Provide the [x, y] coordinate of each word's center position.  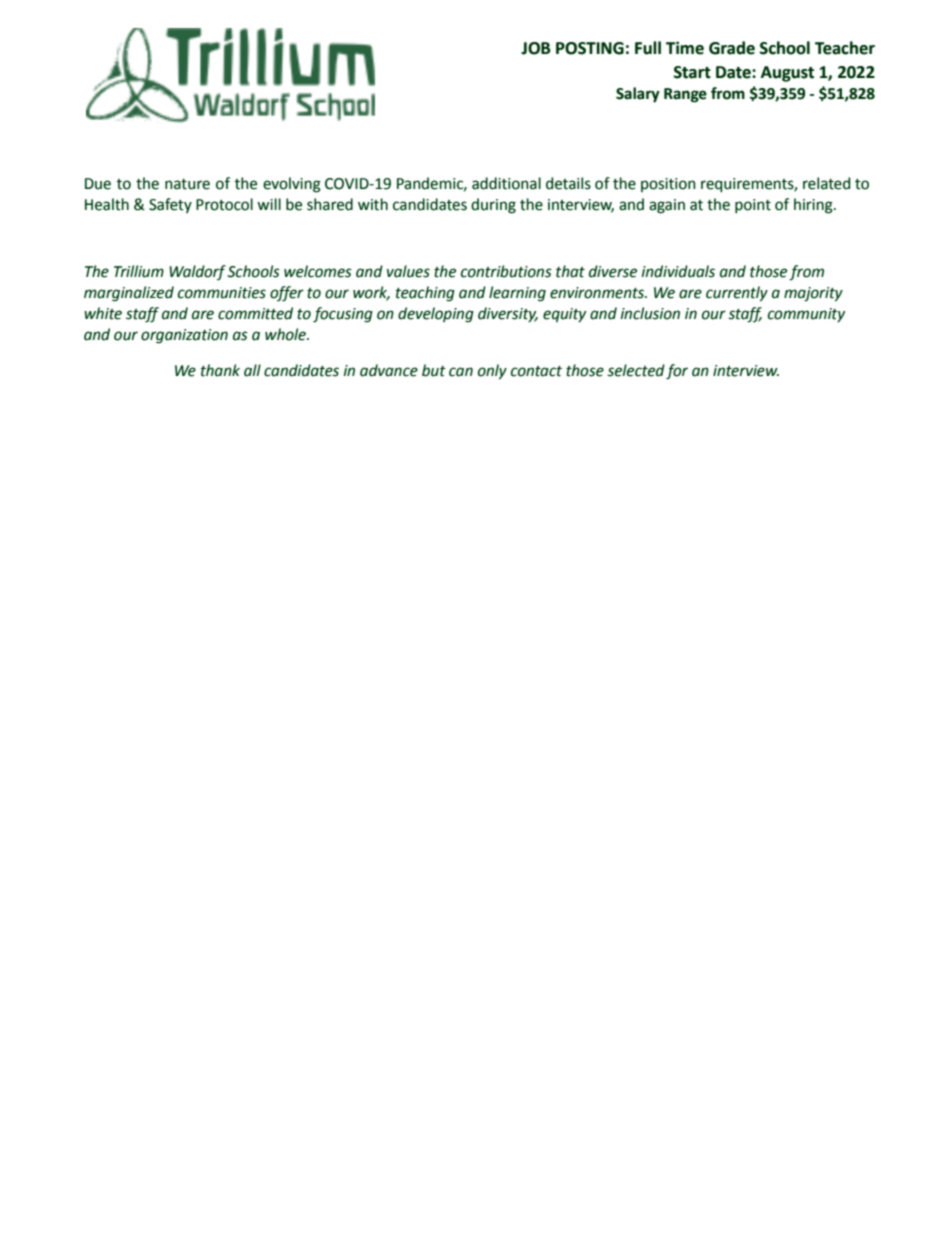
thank [220, 370]
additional [506, 183]
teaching [425, 294]
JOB [536, 48]
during [493, 206]
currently [737, 294]
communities [222, 293]
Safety [170, 205]
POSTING [590, 48]
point [753, 206]
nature [187, 184]
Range [685, 95]
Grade [732, 48]
